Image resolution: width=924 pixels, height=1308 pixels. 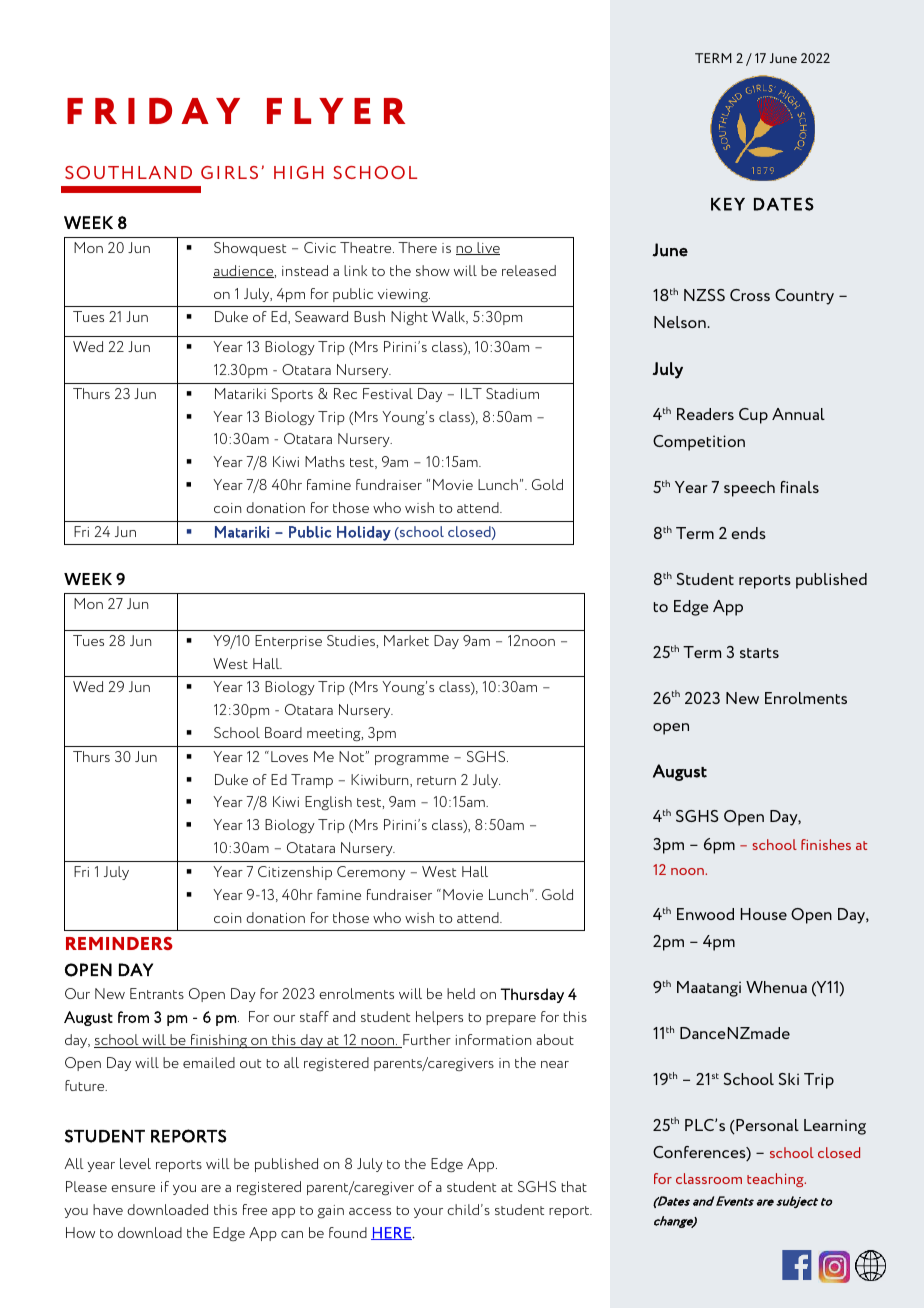 What do you see at coordinates (153, 111) in the page?
I see `FRIDAY` at bounding box center [153, 111].
